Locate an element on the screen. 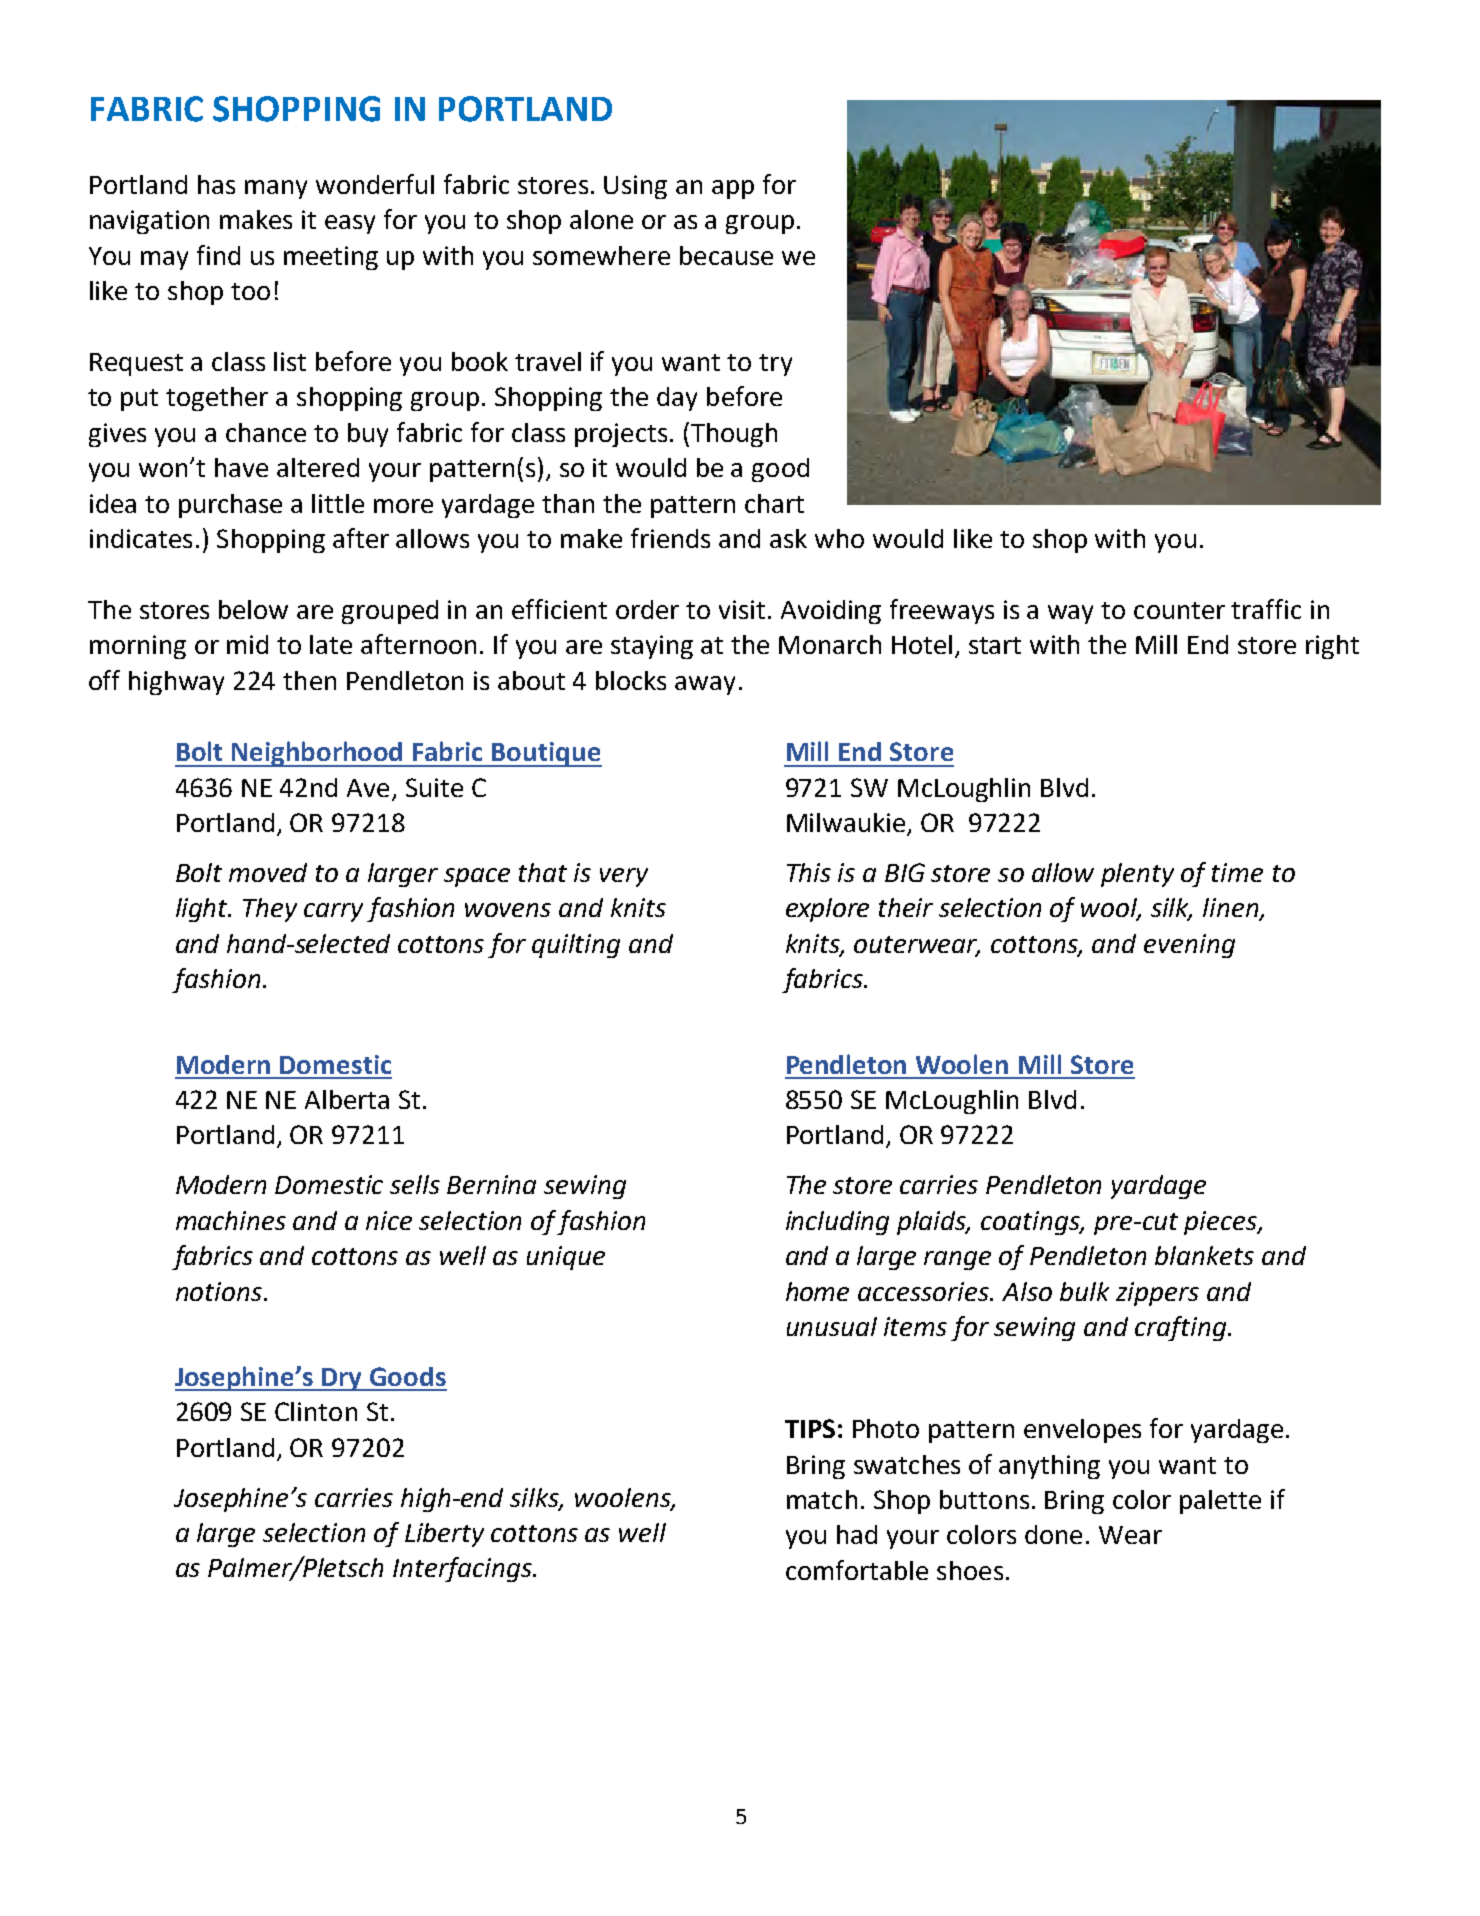 This screenshot has height=1916, width=1480. find is located at coordinates (218, 255).
